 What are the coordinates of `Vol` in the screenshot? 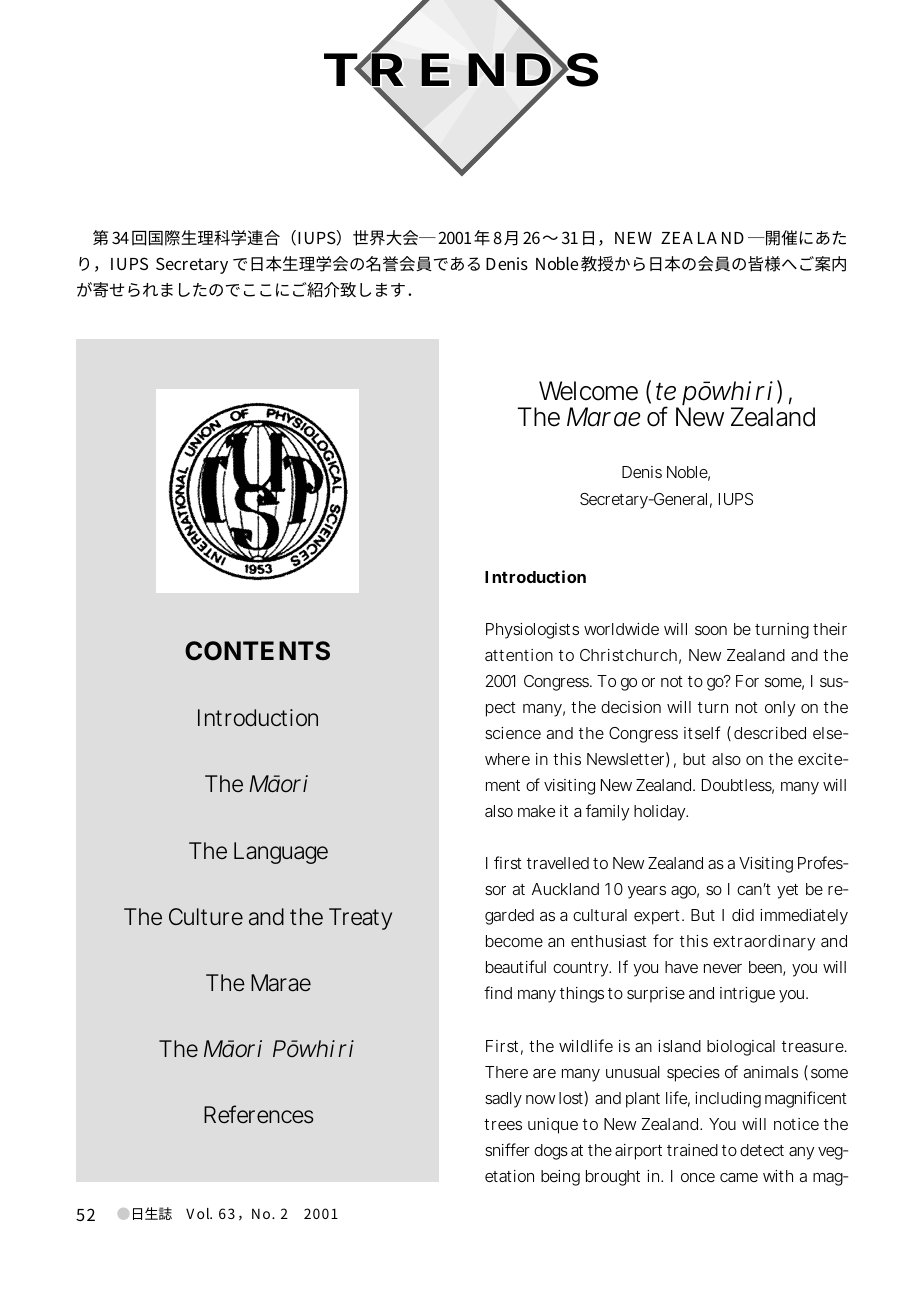 It's located at (199, 1213).
